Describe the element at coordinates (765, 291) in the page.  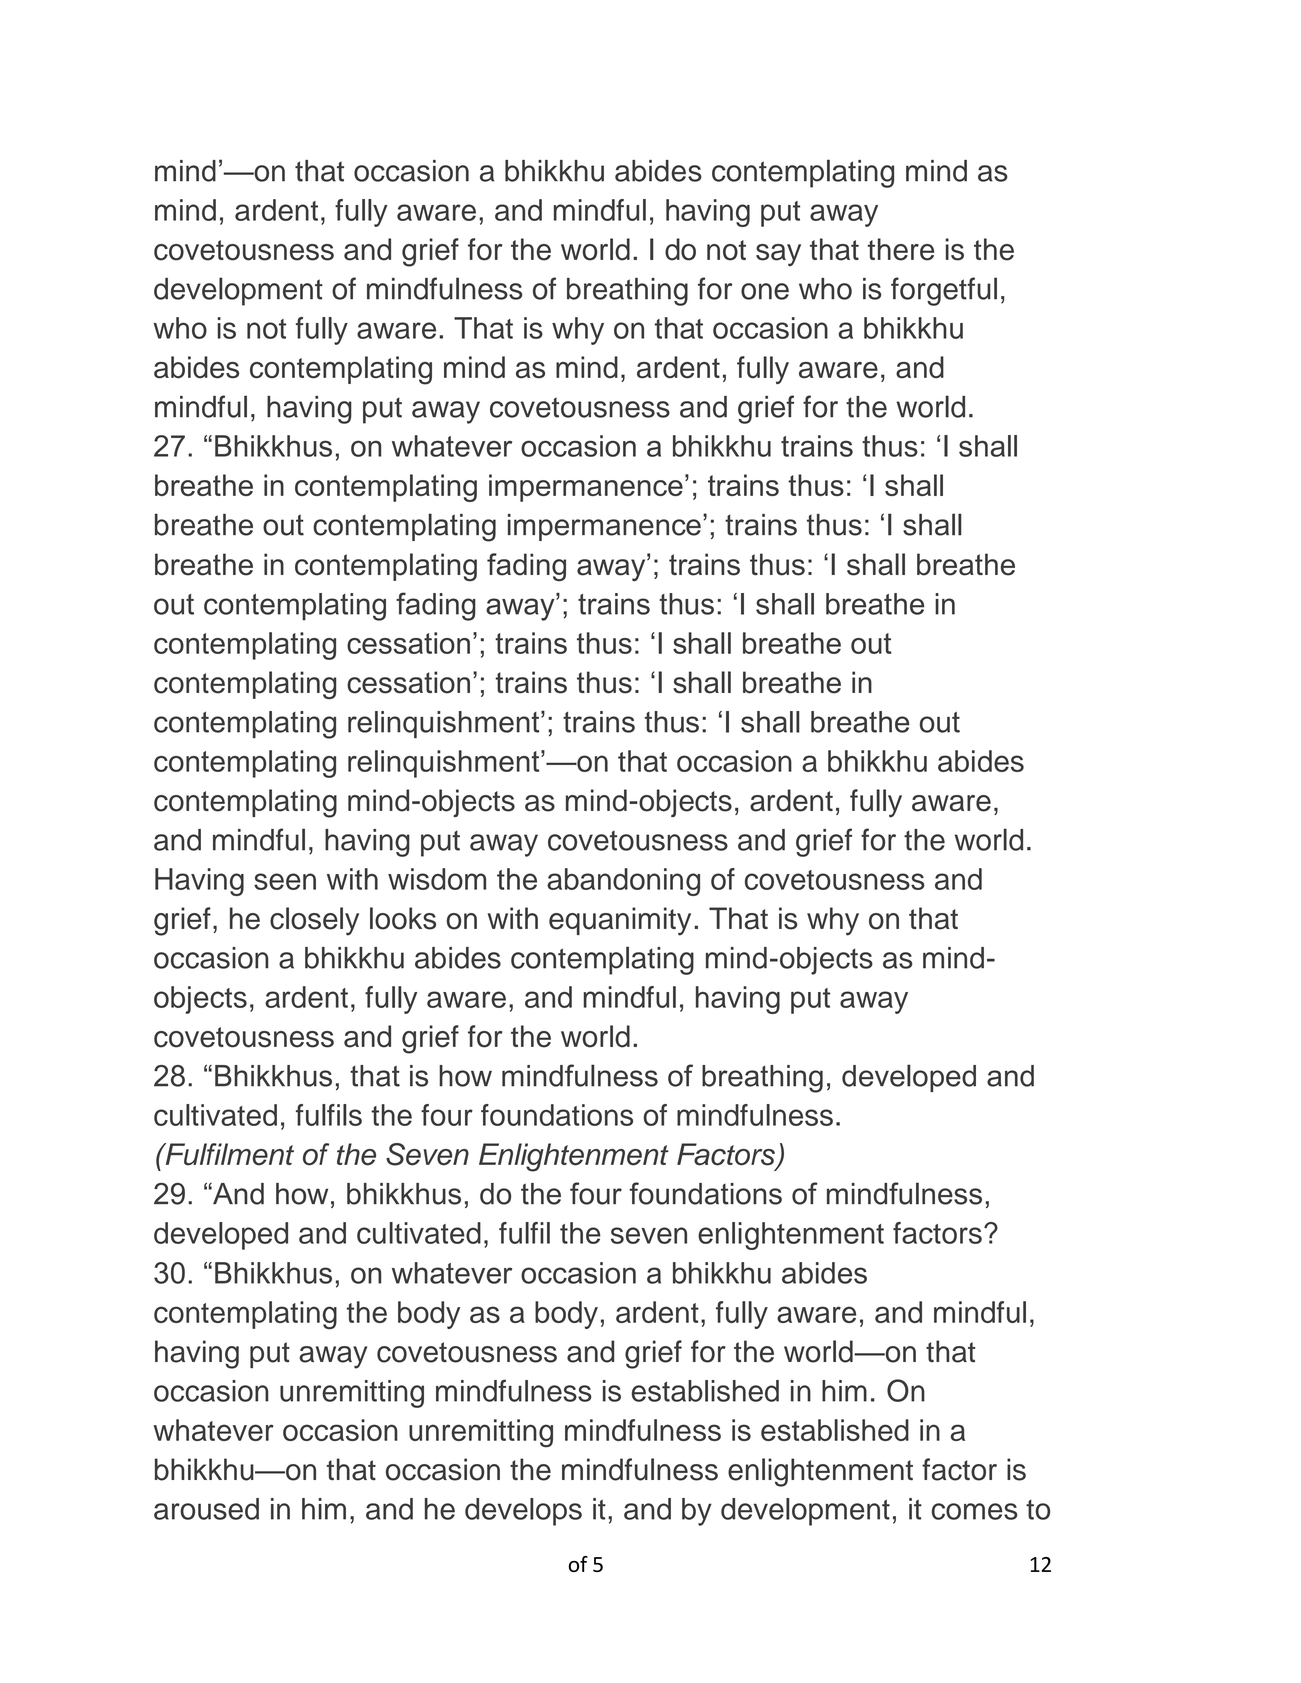
I see `one` at that location.
